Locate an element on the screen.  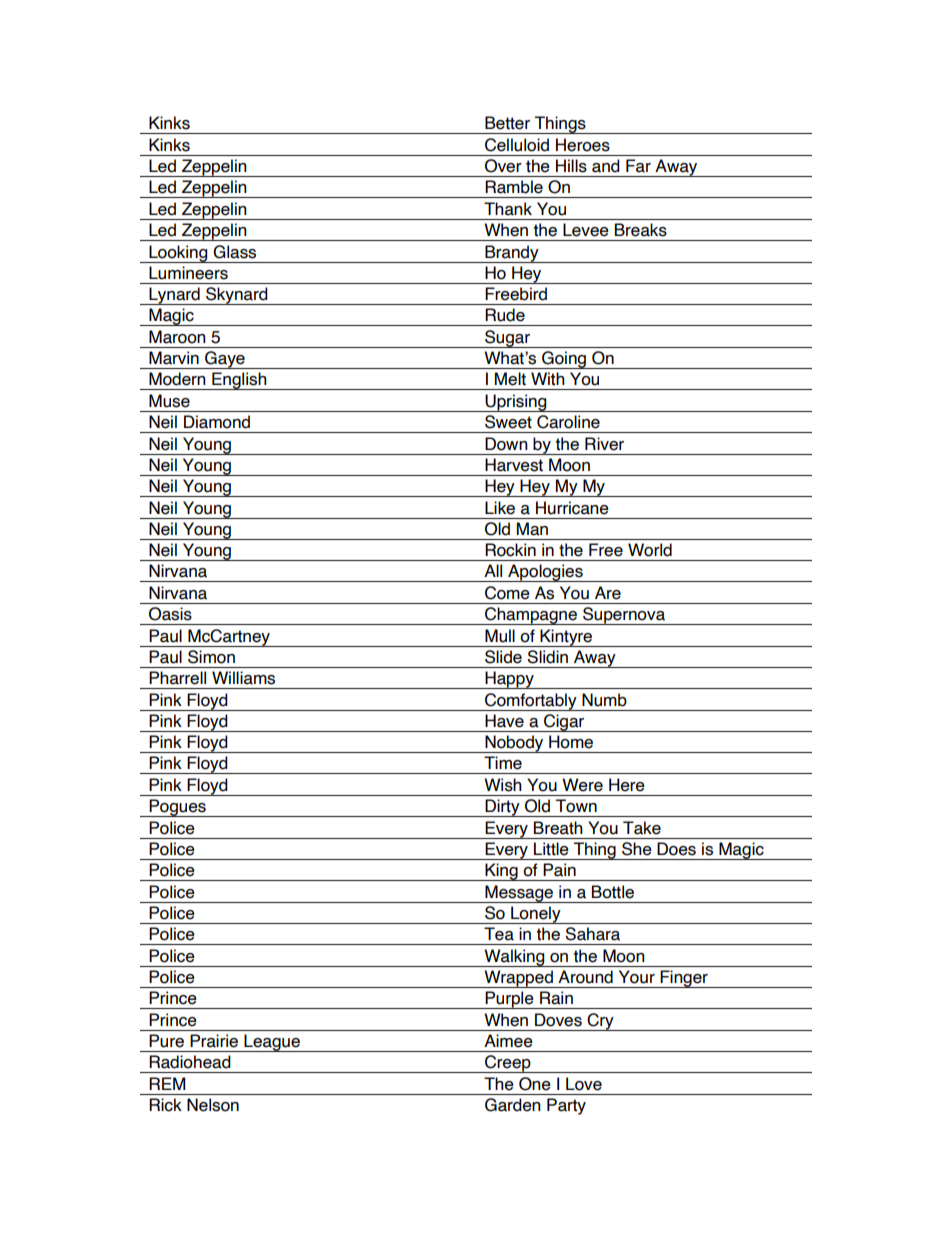
Creep is located at coordinates (508, 1064).
